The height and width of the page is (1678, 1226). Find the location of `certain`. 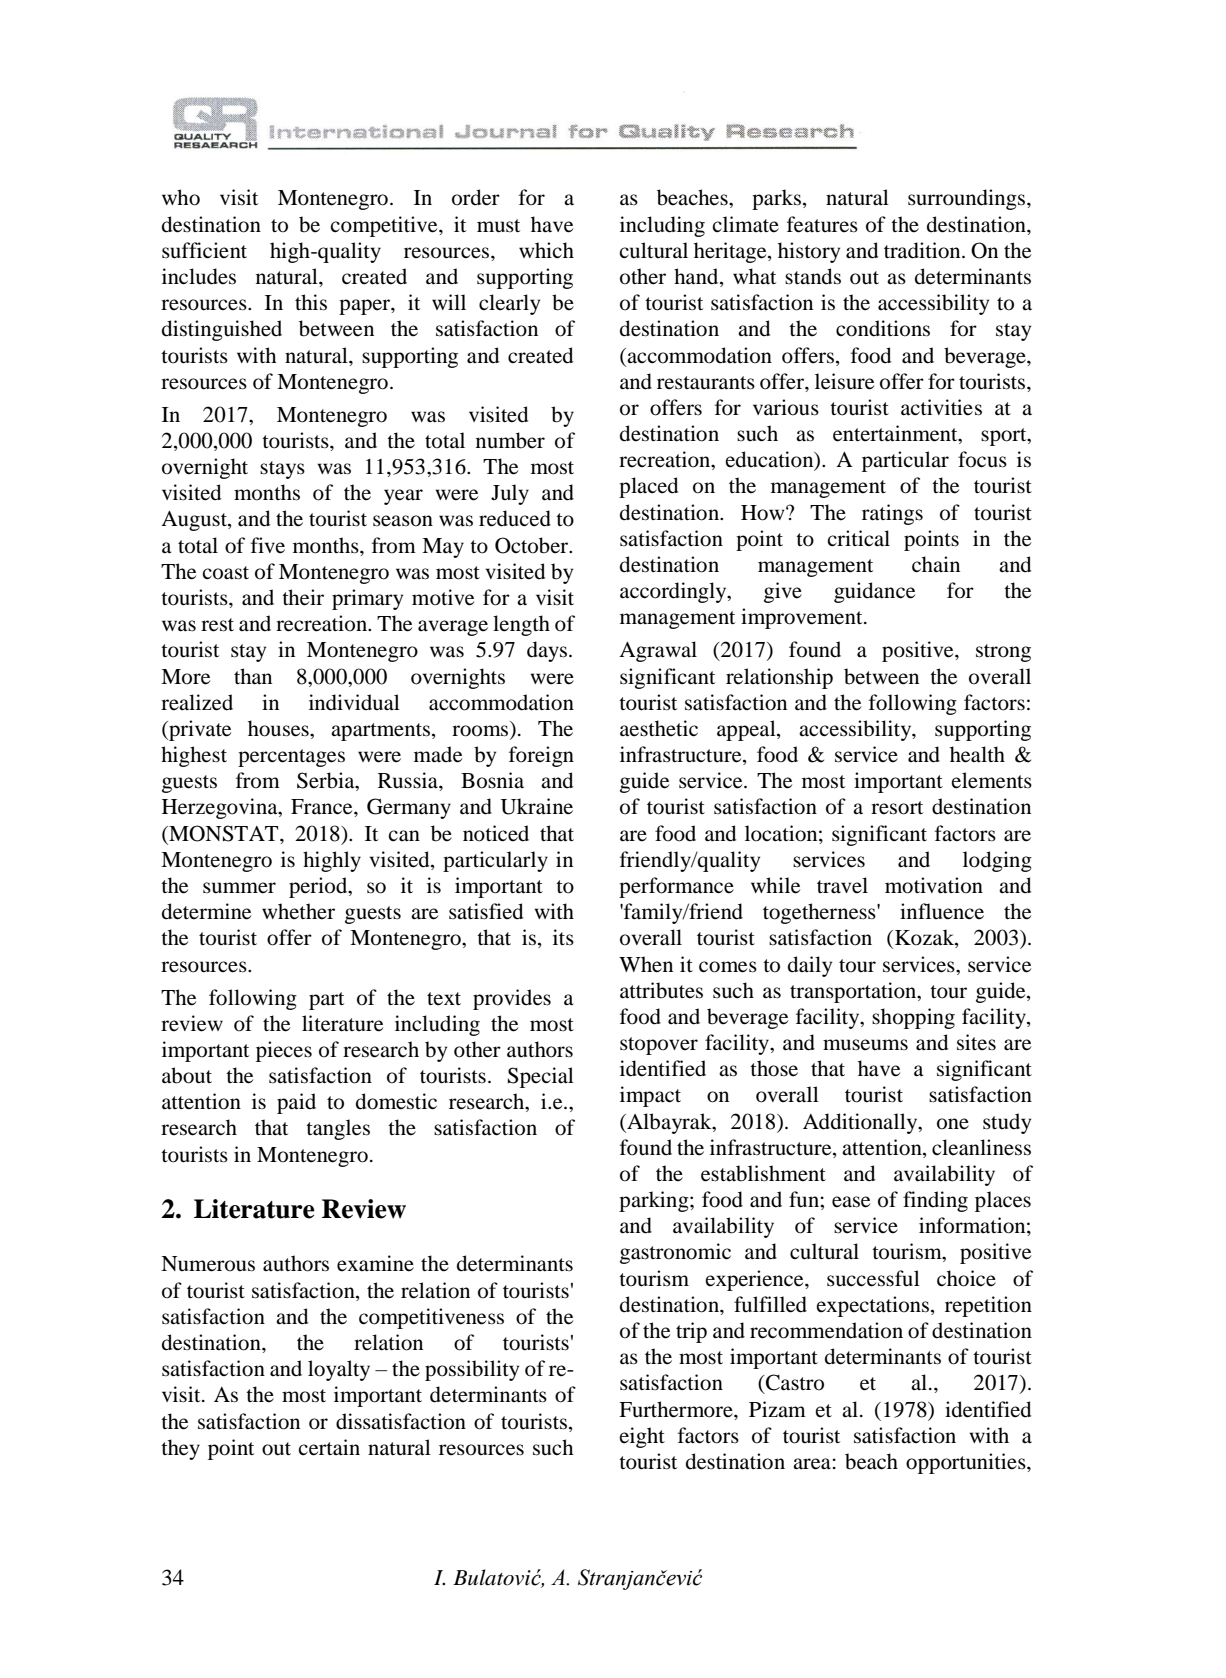

certain is located at coordinates (329, 1447).
